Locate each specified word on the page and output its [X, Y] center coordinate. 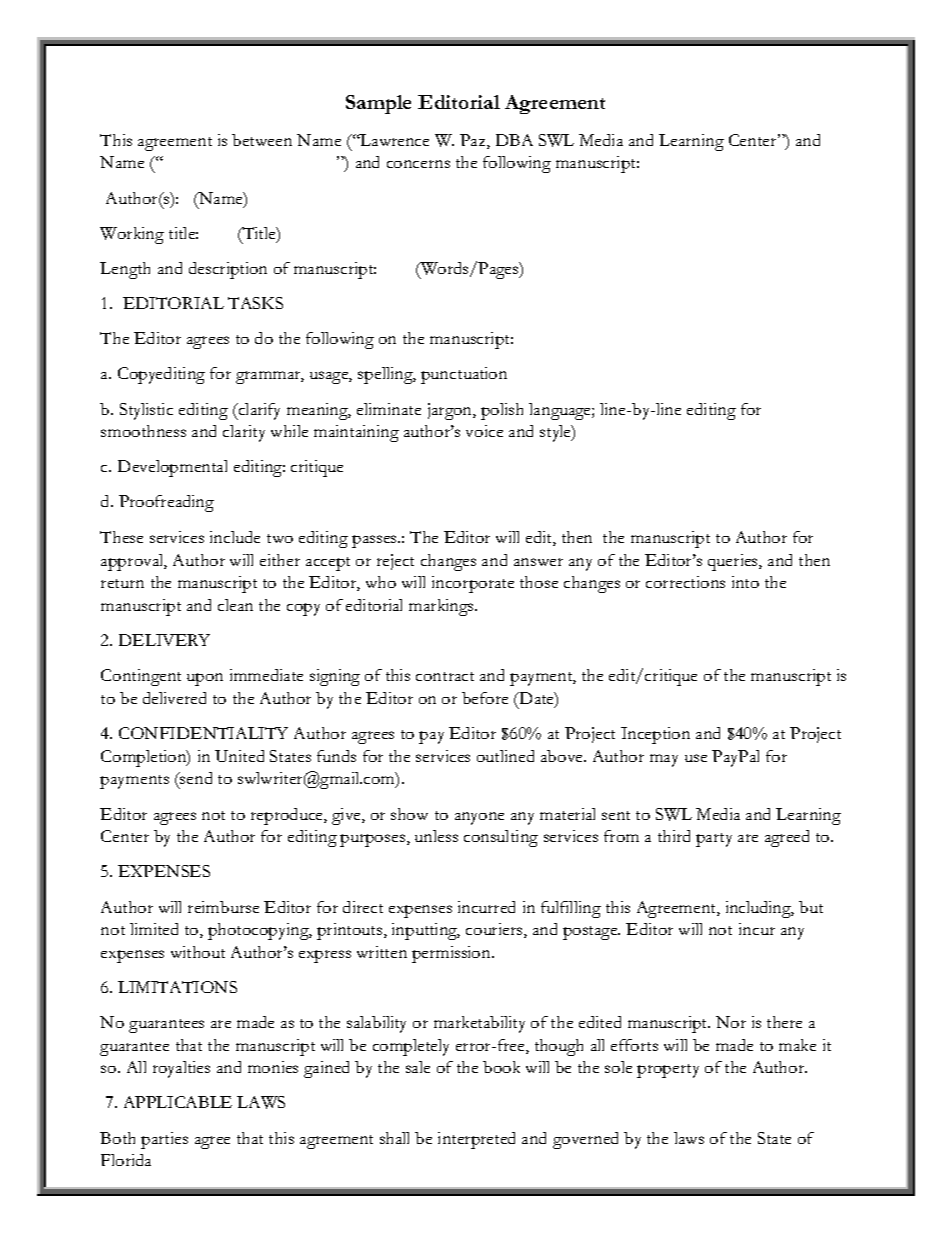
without [198, 952]
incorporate [473, 584]
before [485, 698]
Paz [474, 141]
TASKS [255, 303]
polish [502, 411]
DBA [514, 140]
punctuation [464, 375]
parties [164, 1140]
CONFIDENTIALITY [203, 733]
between [262, 140]
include [235, 537]
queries [734, 562]
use [696, 758]
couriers [495, 930]
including [760, 909]
